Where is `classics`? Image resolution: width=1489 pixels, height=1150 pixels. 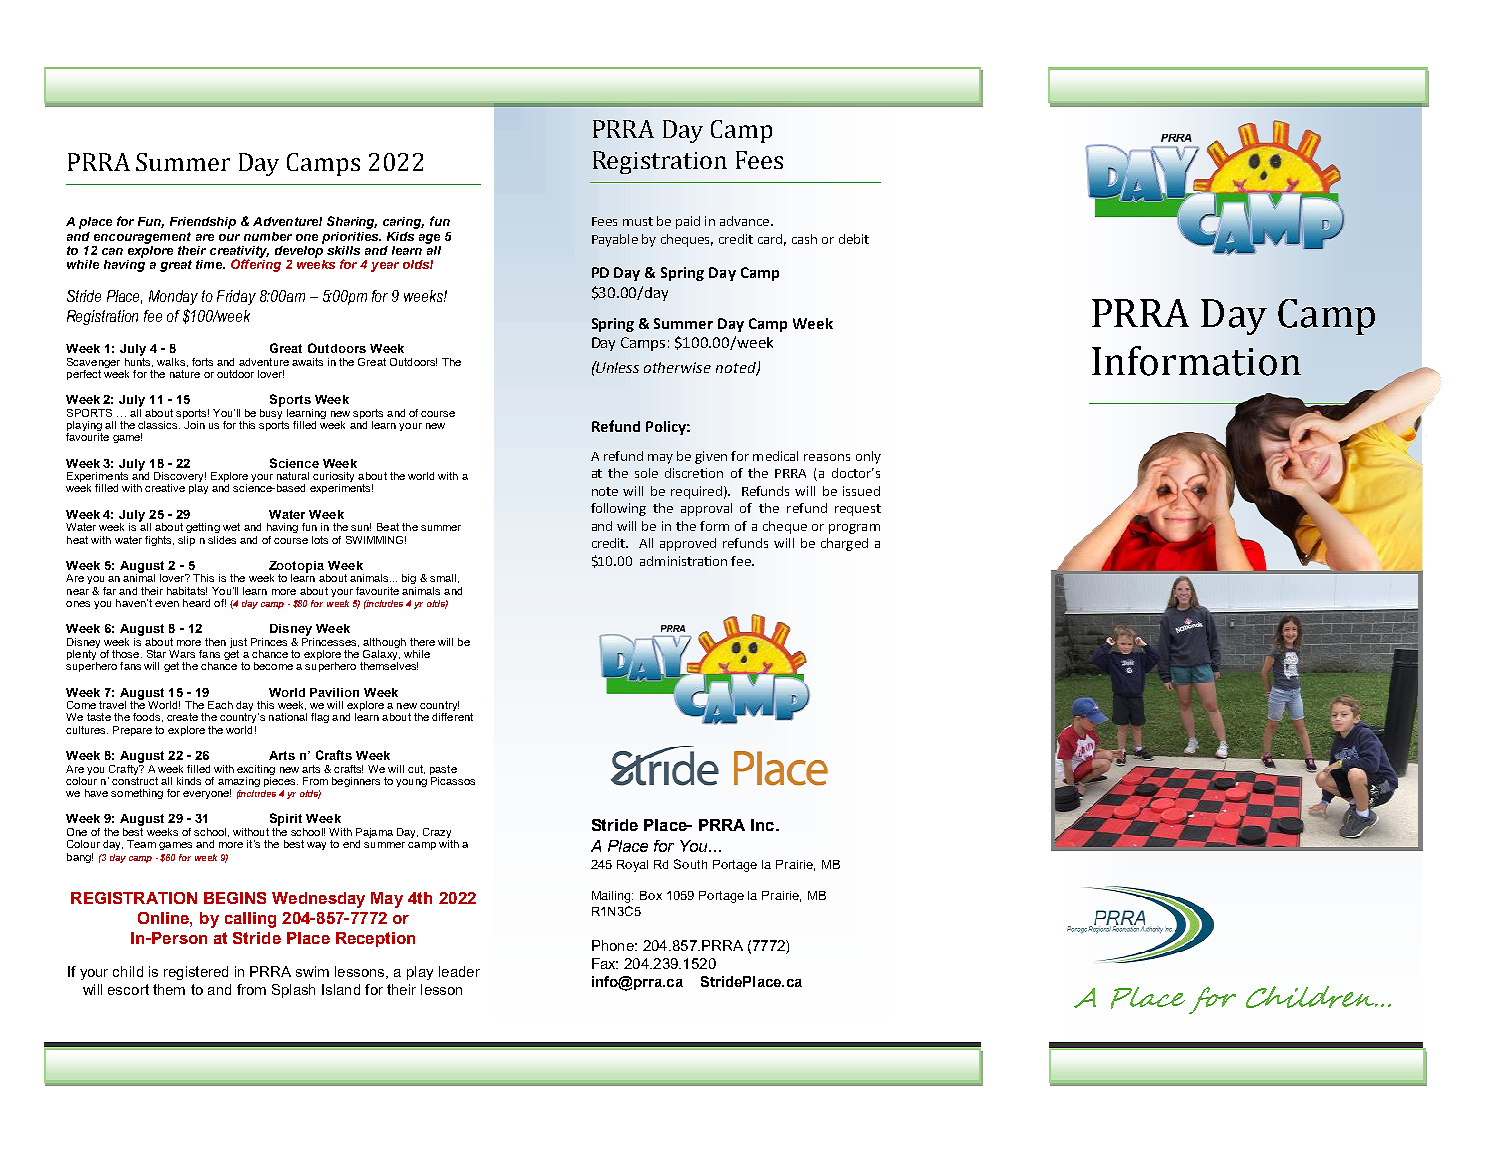
classics is located at coordinates (159, 425).
